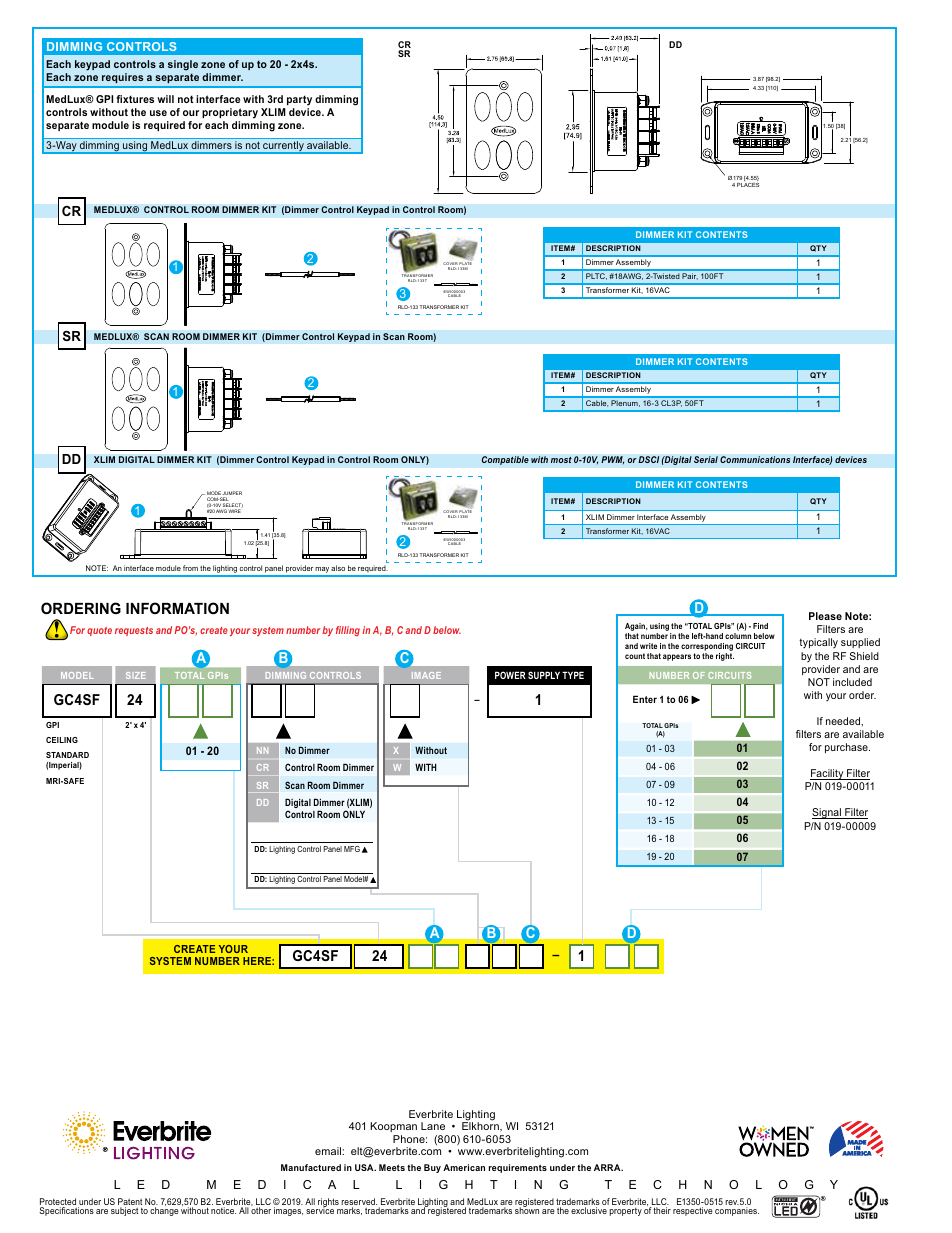  Describe the element at coordinates (134, 631) in the page. I see `requests` at that location.
